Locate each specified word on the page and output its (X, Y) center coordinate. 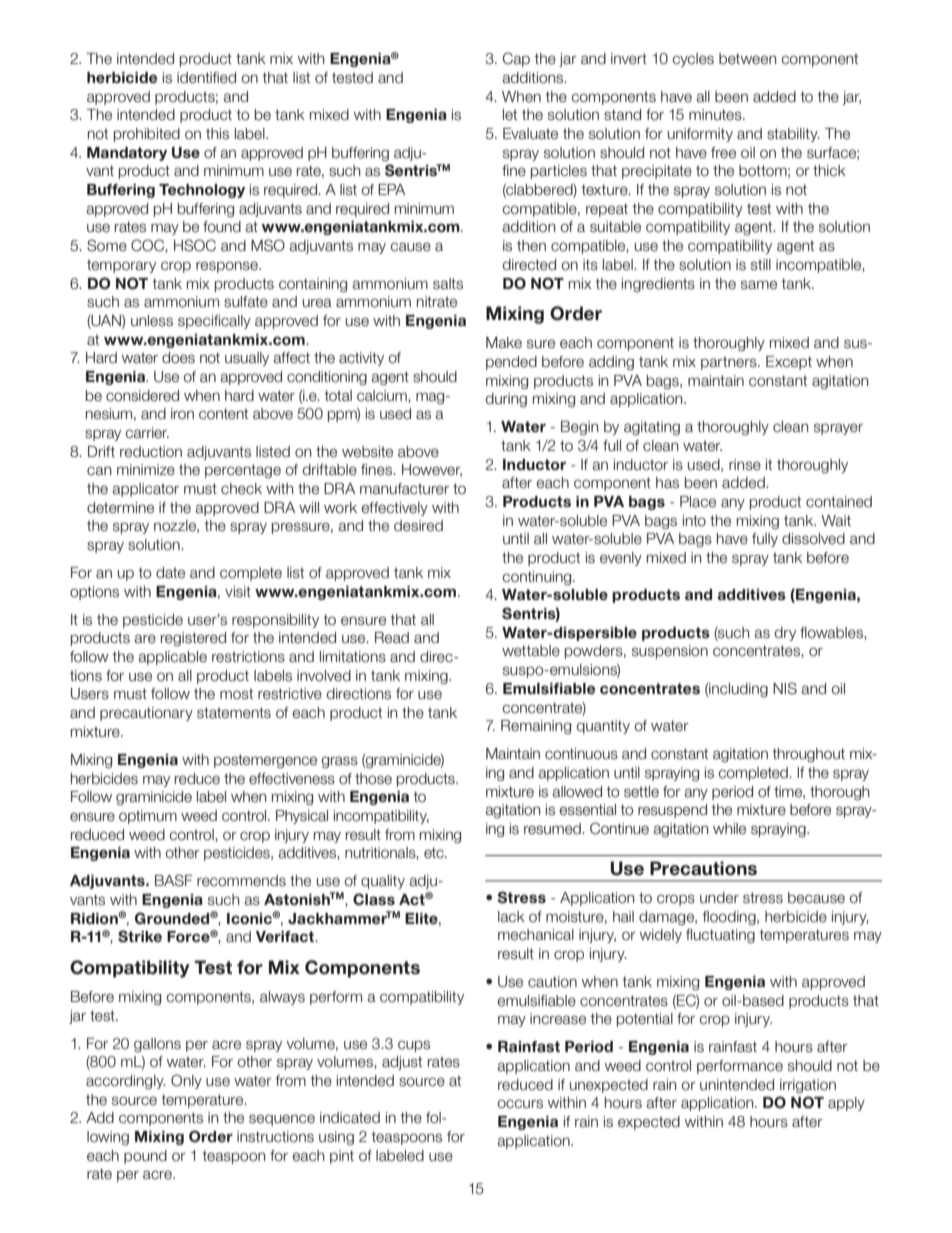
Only (186, 1081)
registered (193, 639)
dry (785, 634)
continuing (538, 578)
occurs (520, 1104)
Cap (516, 59)
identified (206, 78)
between (748, 59)
